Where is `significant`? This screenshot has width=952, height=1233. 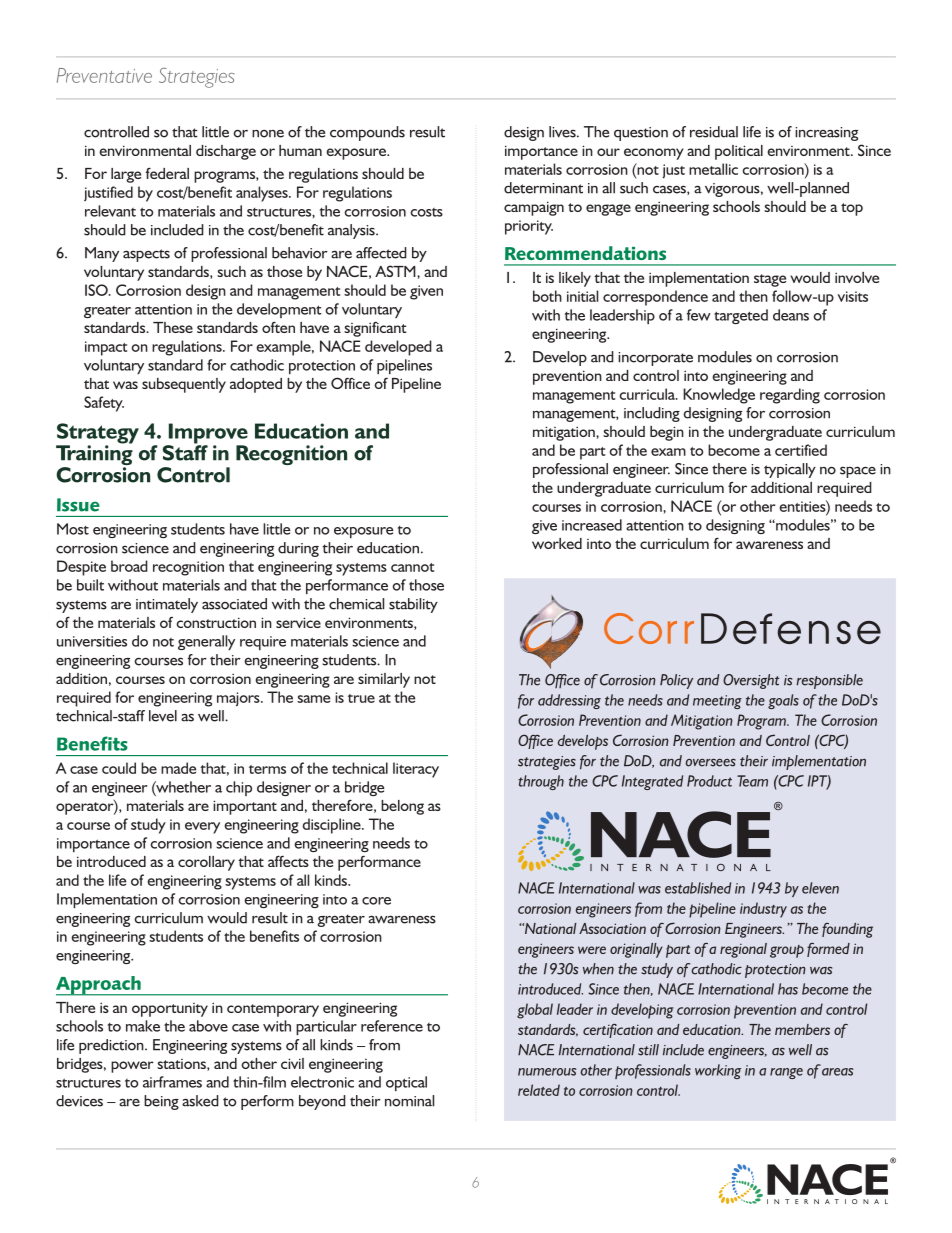
significant is located at coordinates (375, 329).
